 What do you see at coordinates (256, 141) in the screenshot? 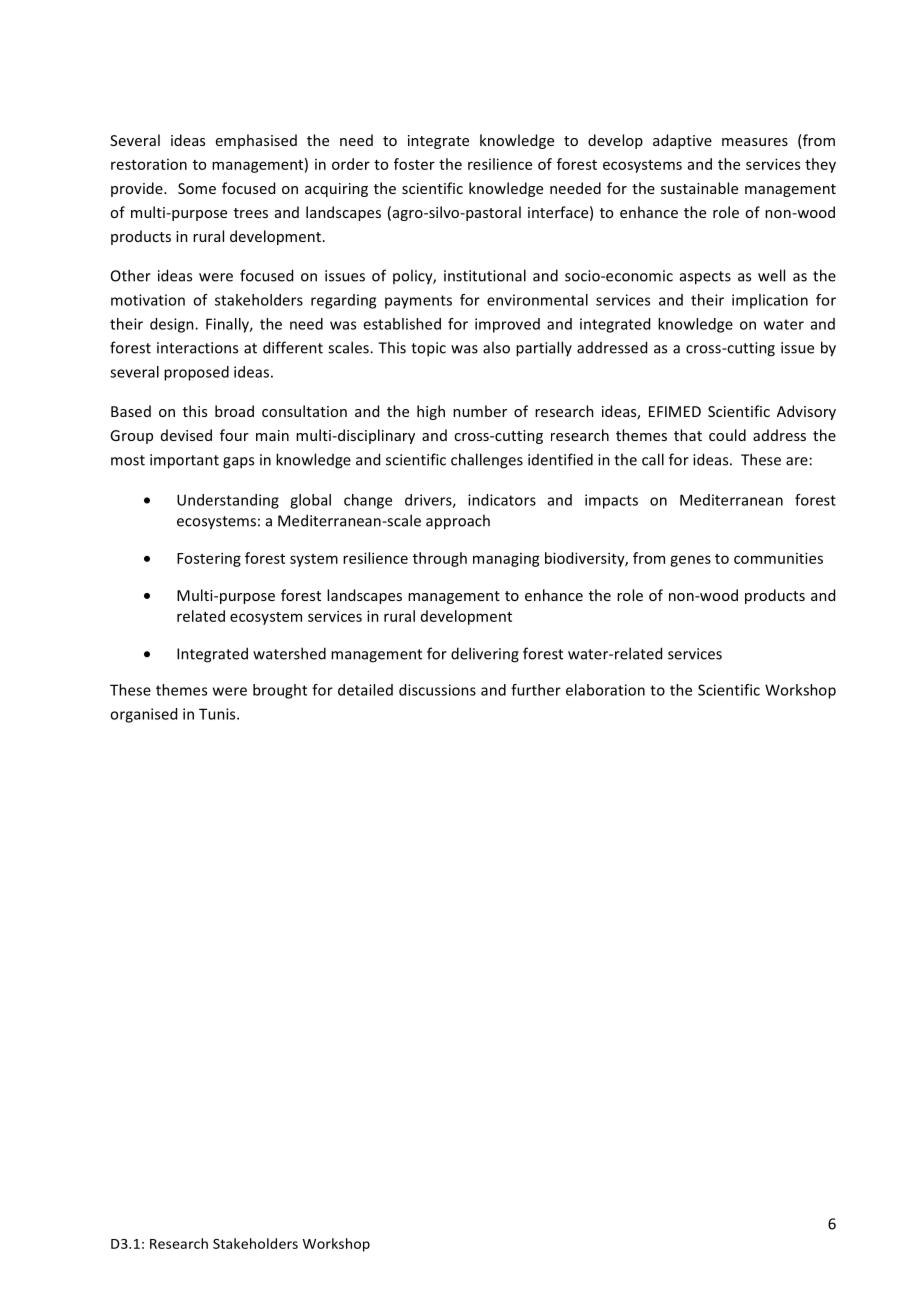
I see `emphasised` at bounding box center [256, 141].
